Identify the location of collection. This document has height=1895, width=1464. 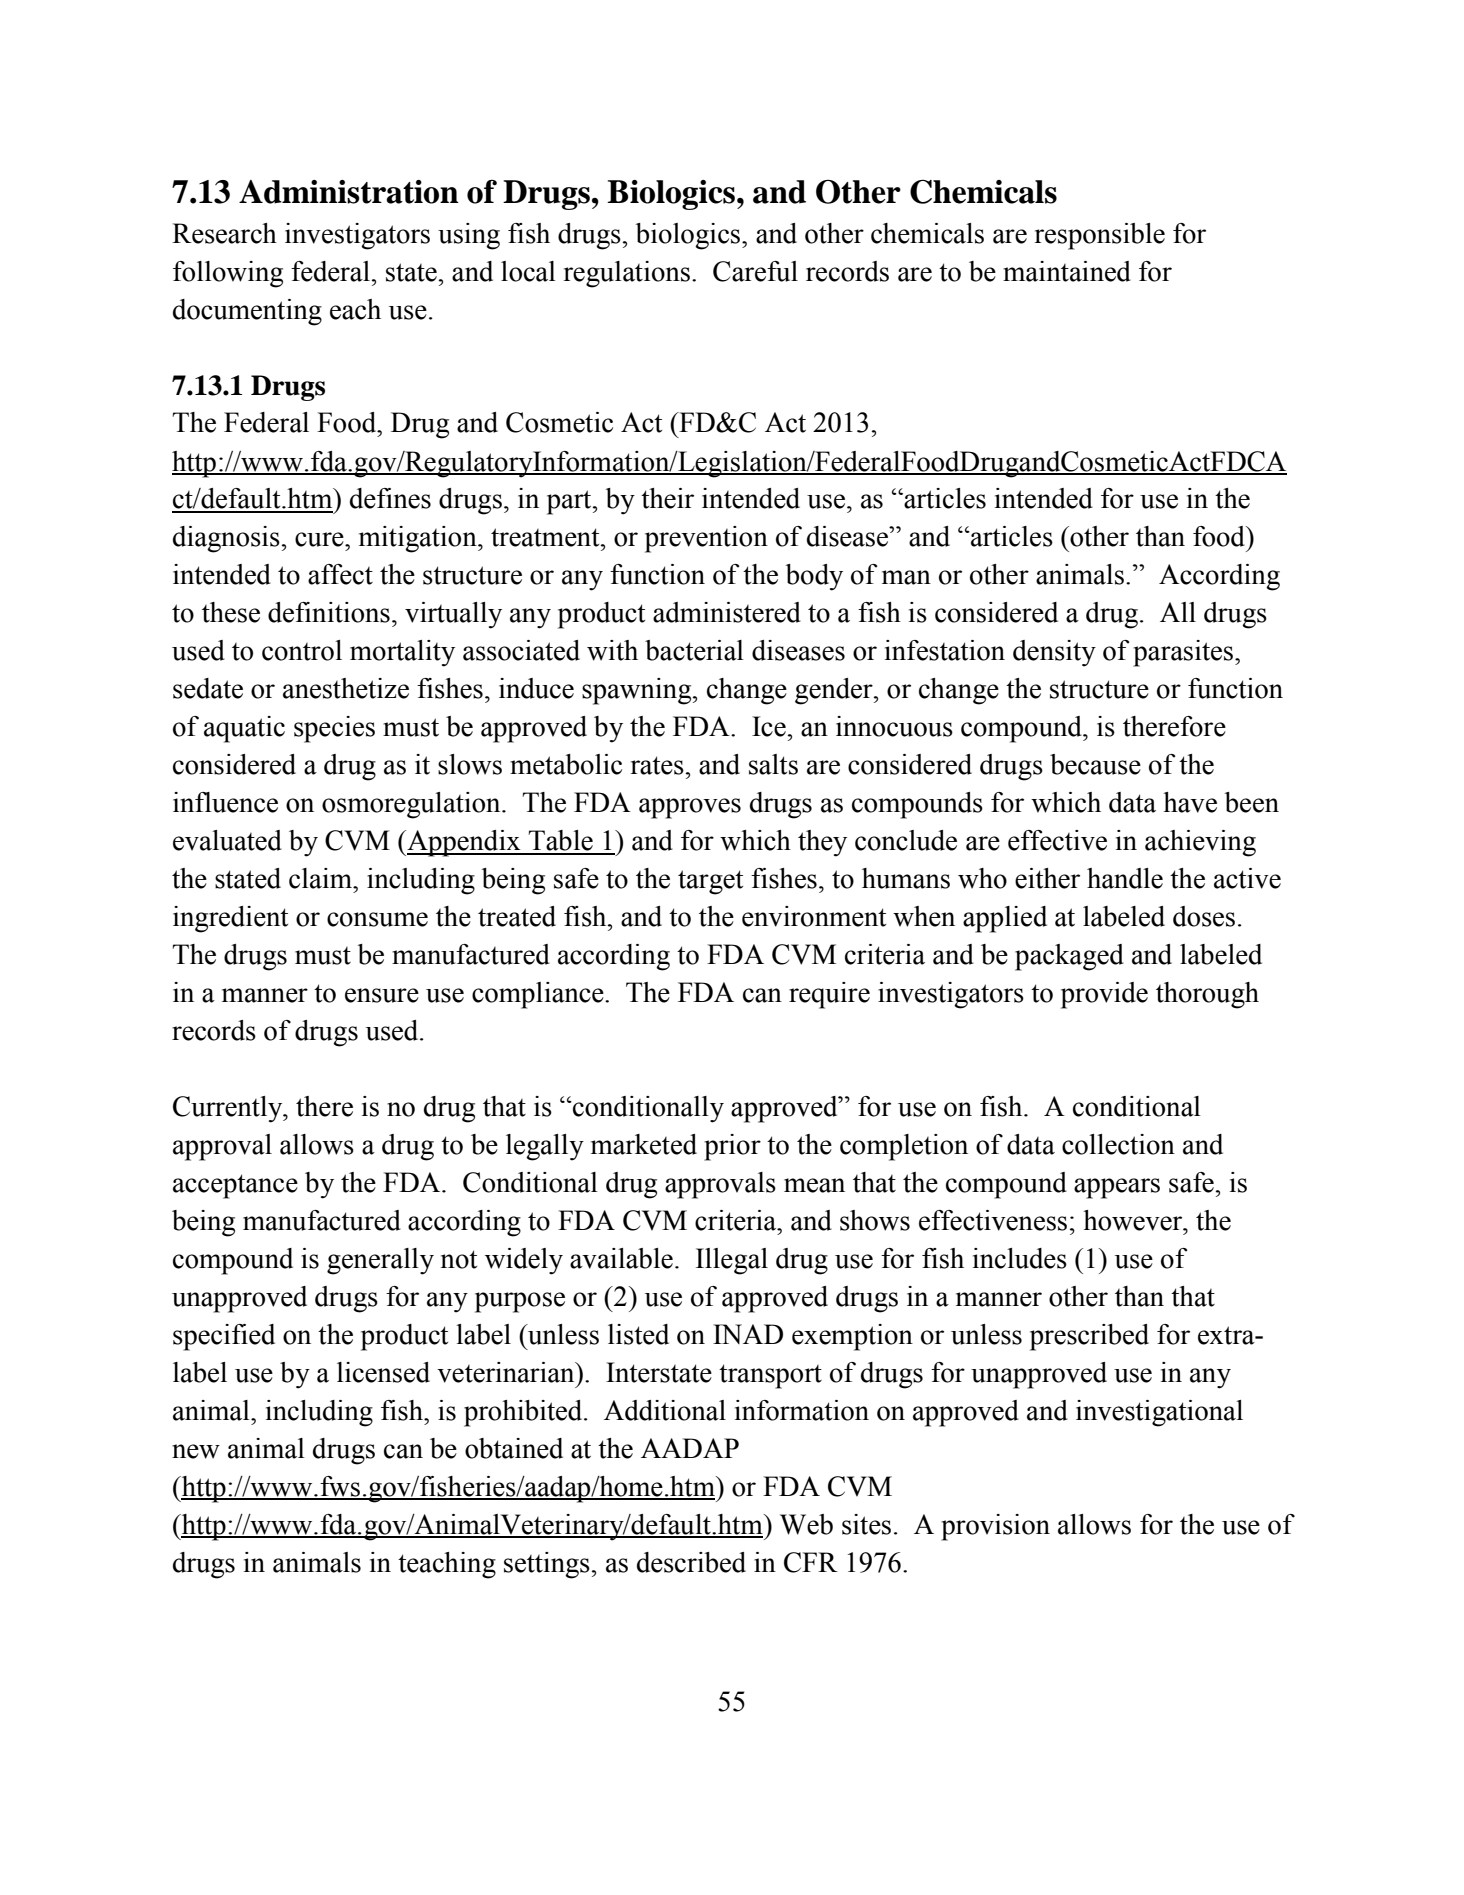
(1118, 1144).
